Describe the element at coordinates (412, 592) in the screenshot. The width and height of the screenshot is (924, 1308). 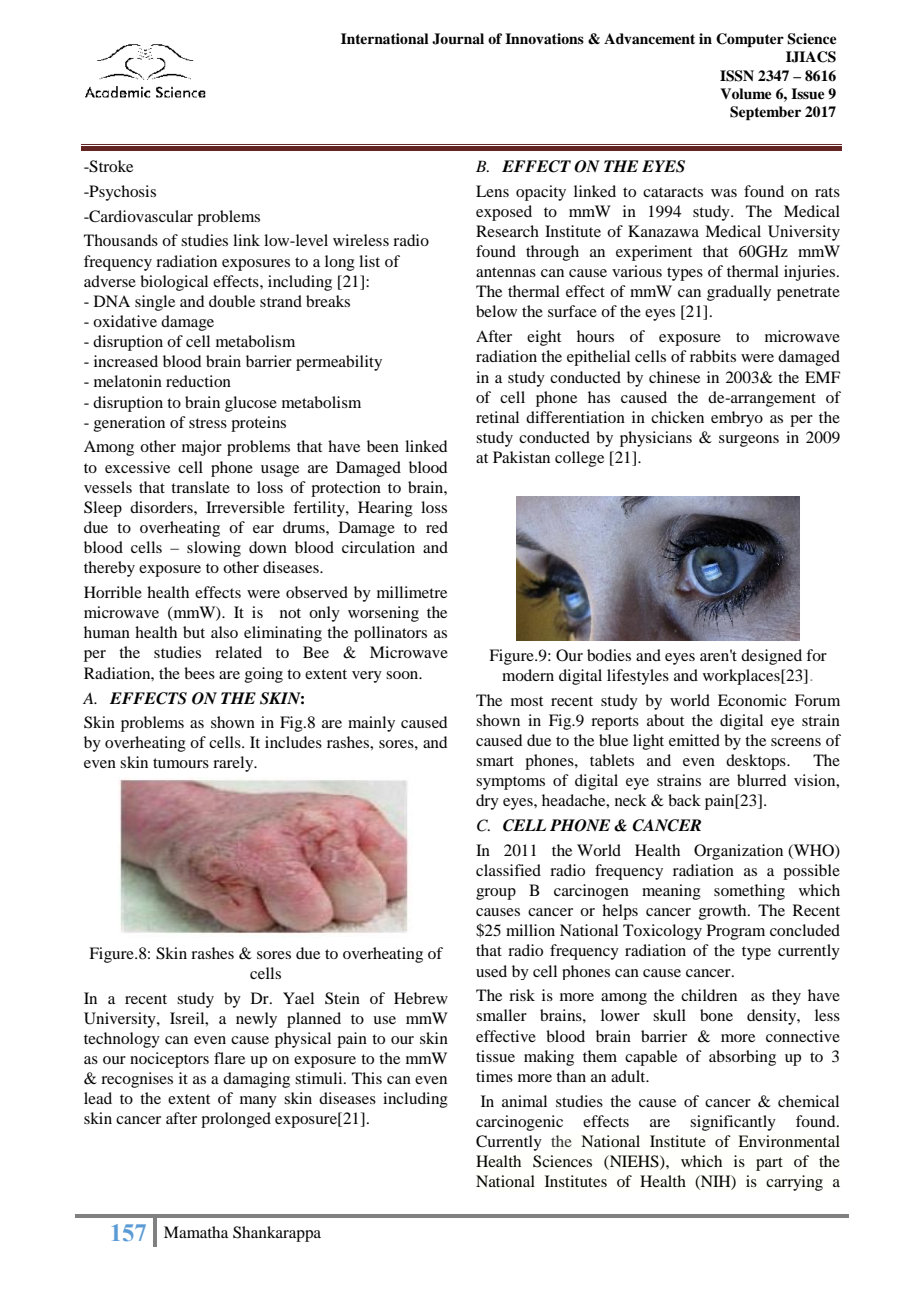
I see `millimetre` at that location.
